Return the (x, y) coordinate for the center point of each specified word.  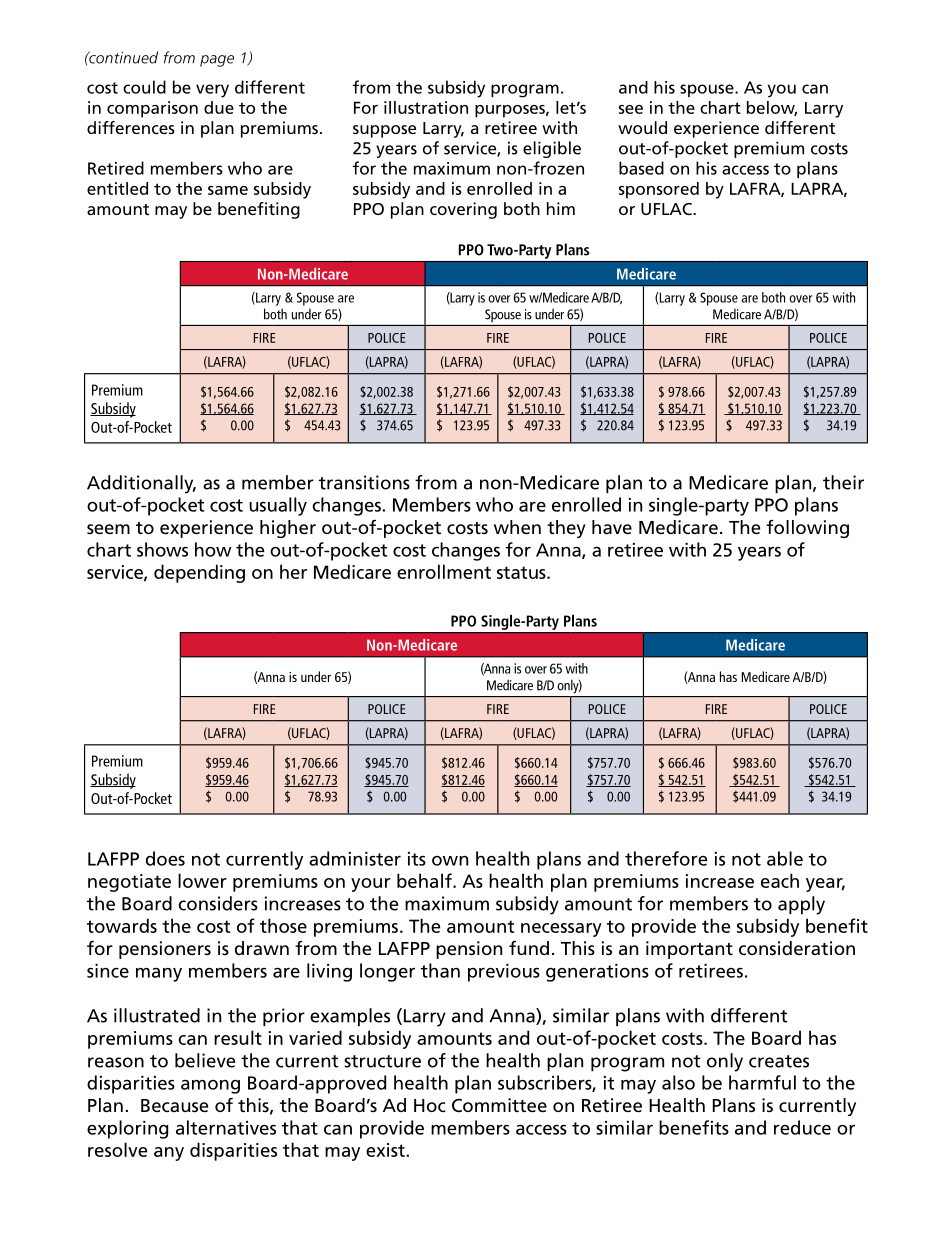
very (212, 91)
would (642, 127)
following (807, 528)
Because (174, 1106)
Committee (499, 1105)
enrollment (444, 571)
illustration (426, 107)
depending (199, 573)
